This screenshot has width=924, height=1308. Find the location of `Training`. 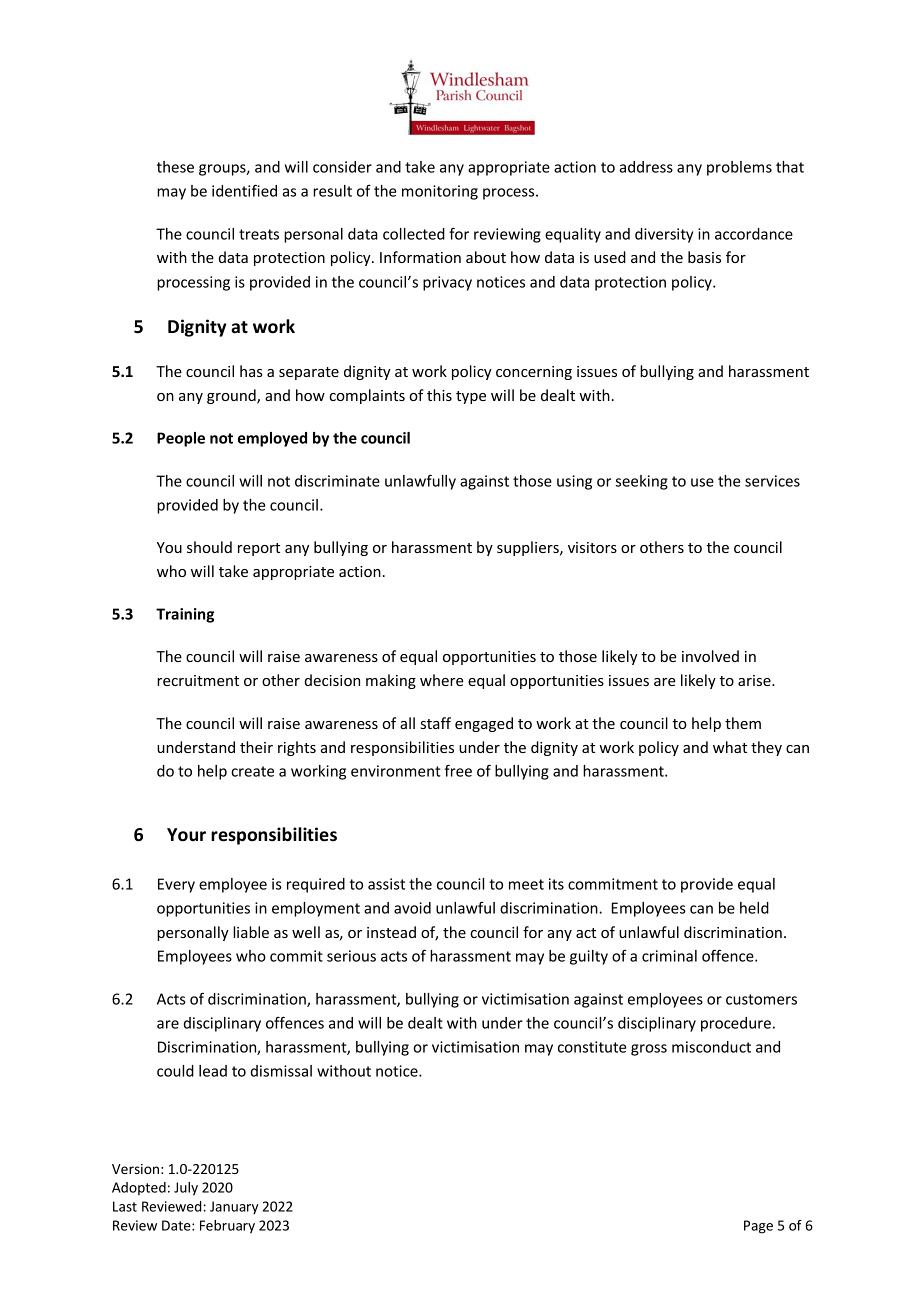

Training is located at coordinates (185, 615).
